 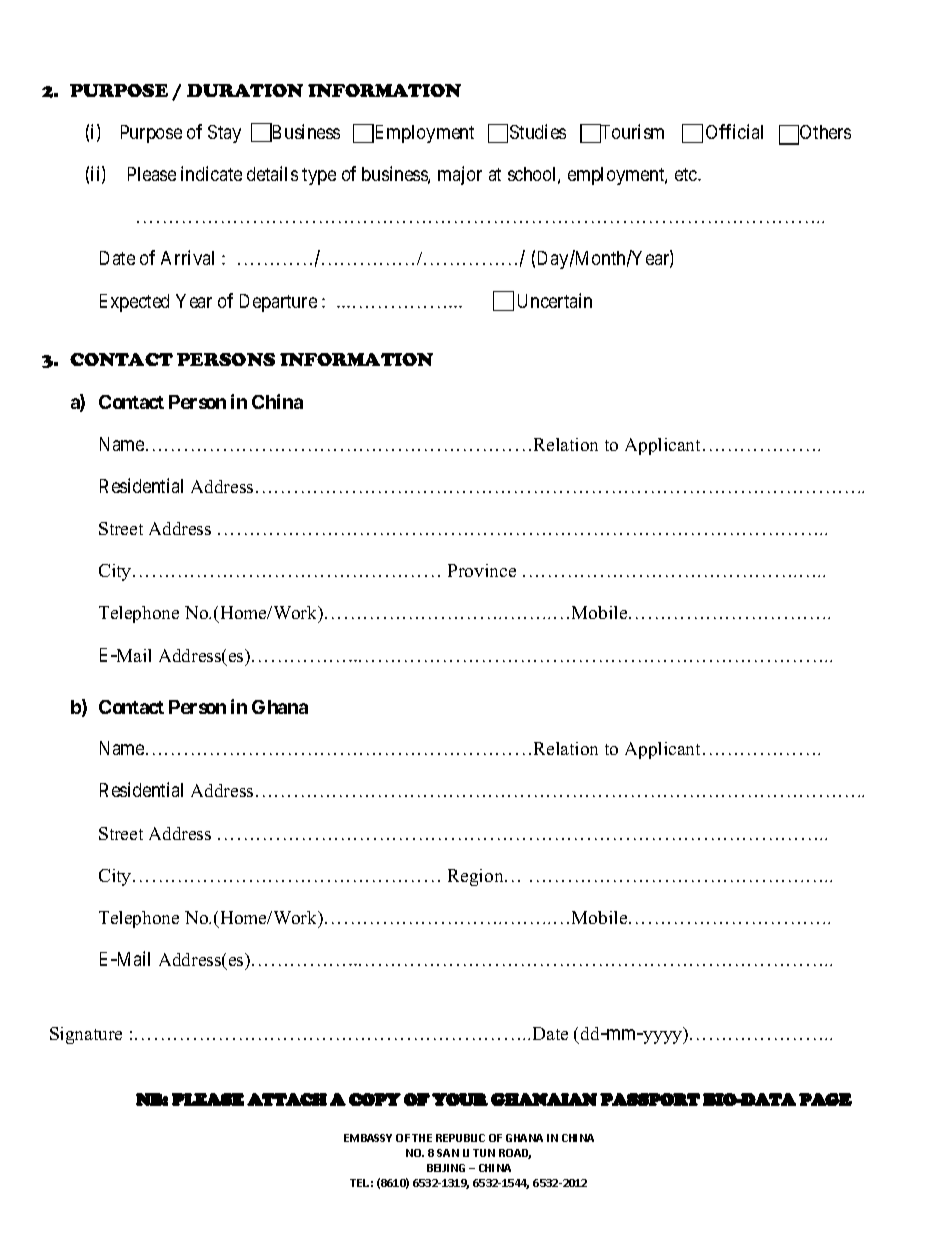 What do you see at coordinates (278, 303) in the screenshot?
I see `Departure` at bounding box center [278, 303].
